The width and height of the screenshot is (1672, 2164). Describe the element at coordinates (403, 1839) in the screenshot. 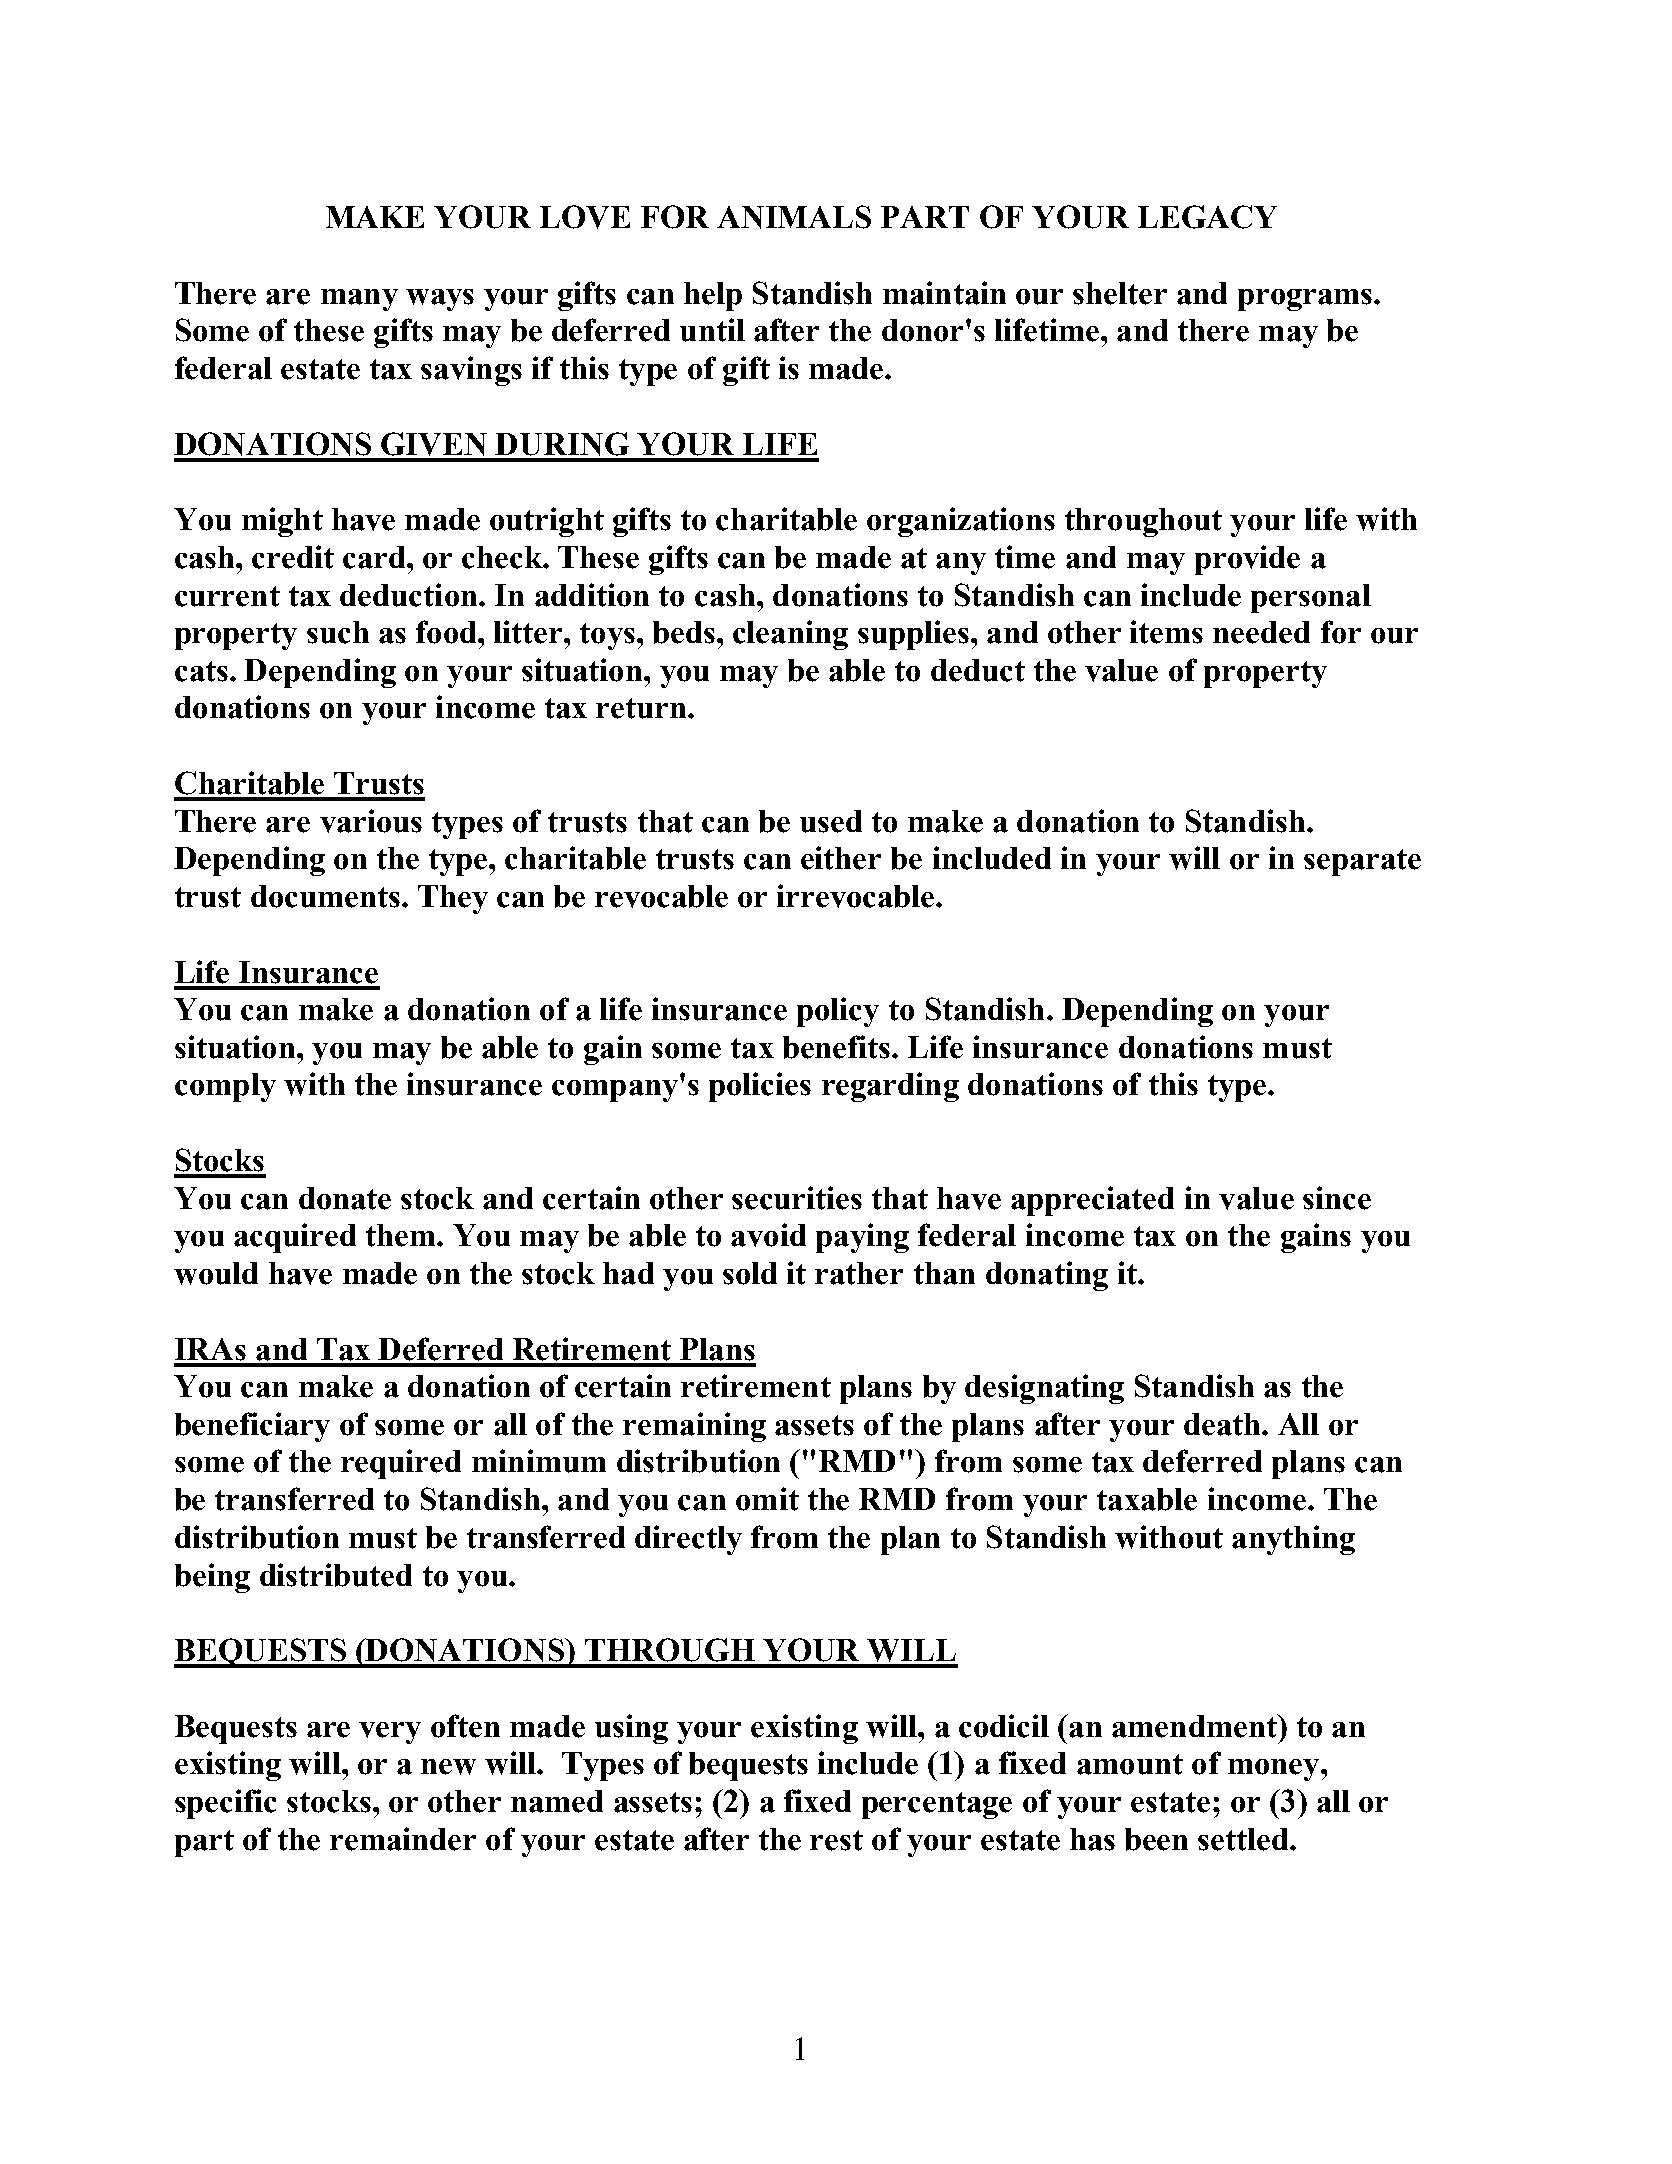

I see `remainder` at that location.
